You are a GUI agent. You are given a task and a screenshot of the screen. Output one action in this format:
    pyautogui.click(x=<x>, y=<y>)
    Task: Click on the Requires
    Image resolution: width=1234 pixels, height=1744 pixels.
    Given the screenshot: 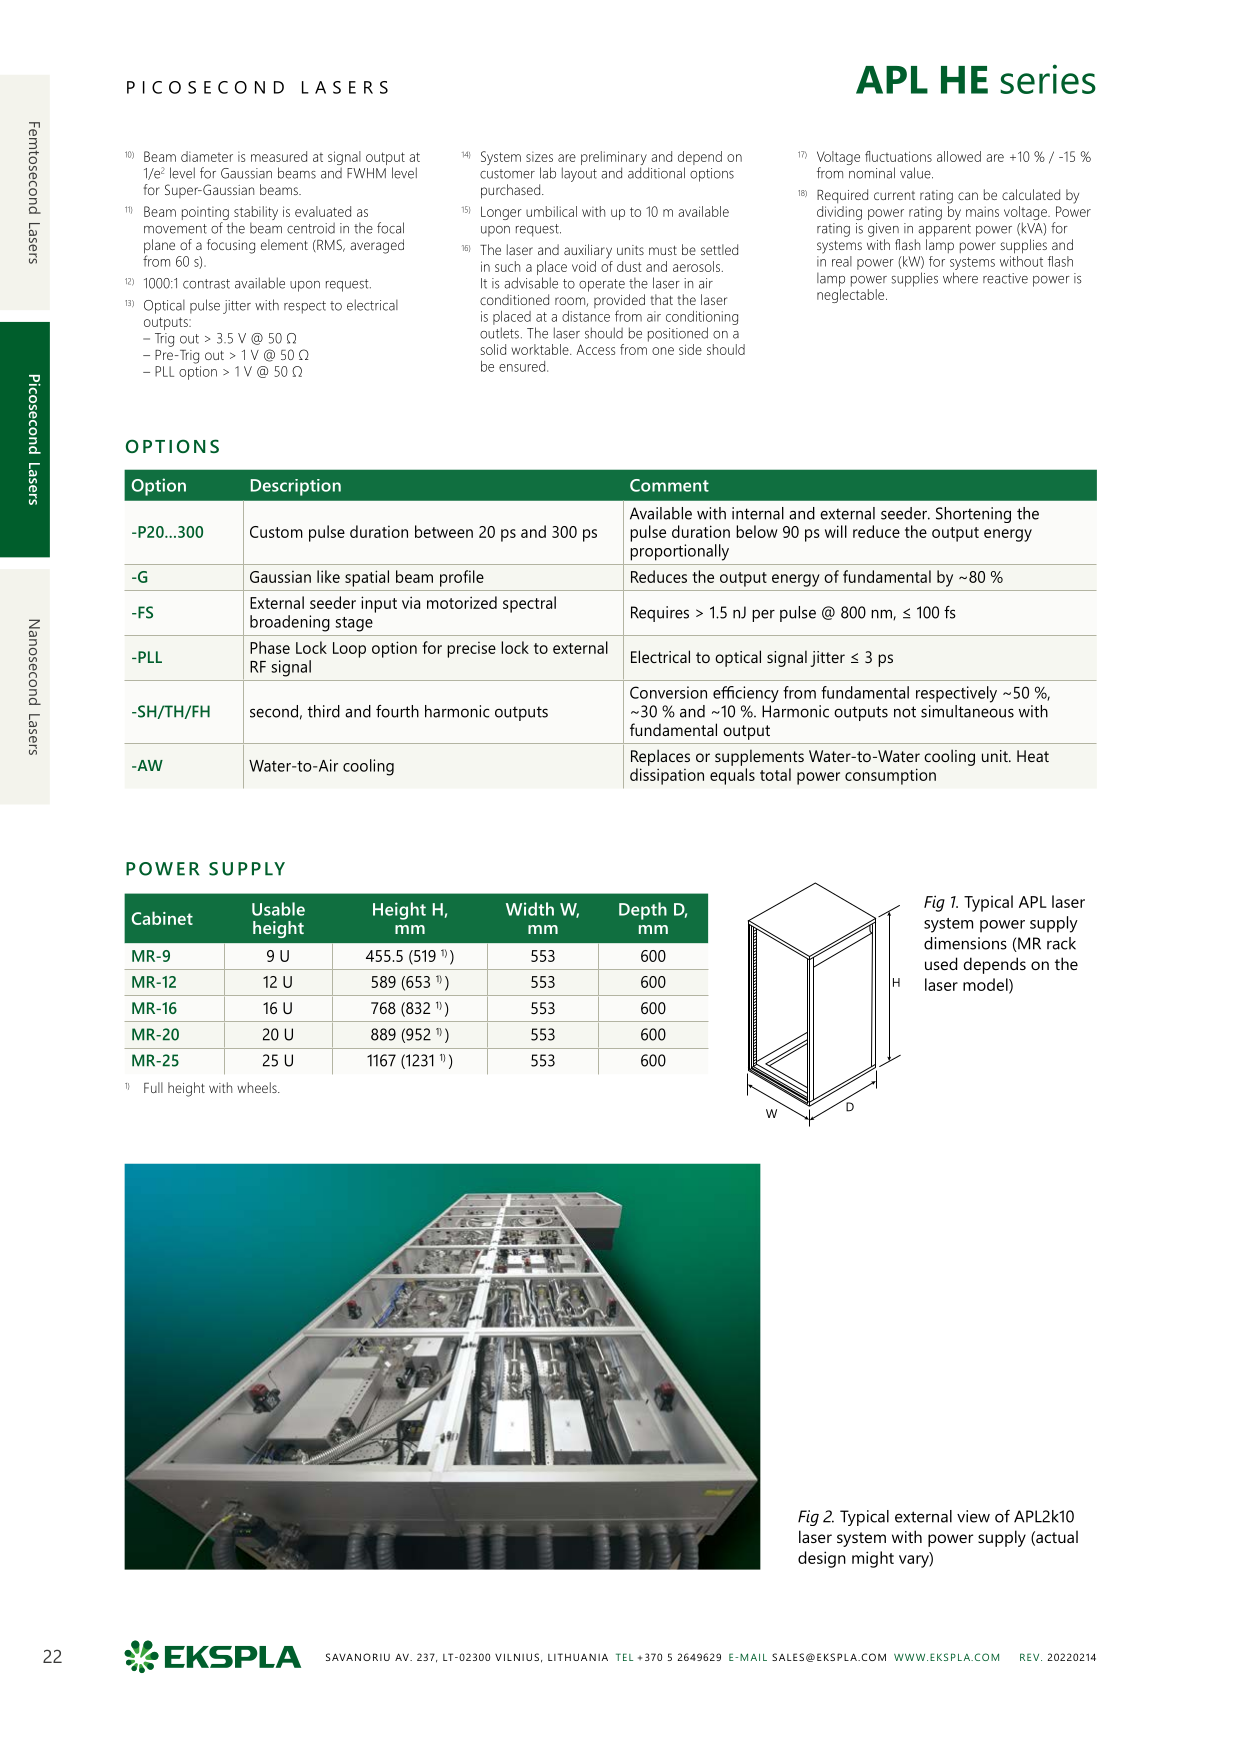 What is the action you would take?
    pyautogui.click(x=660, y=614)
